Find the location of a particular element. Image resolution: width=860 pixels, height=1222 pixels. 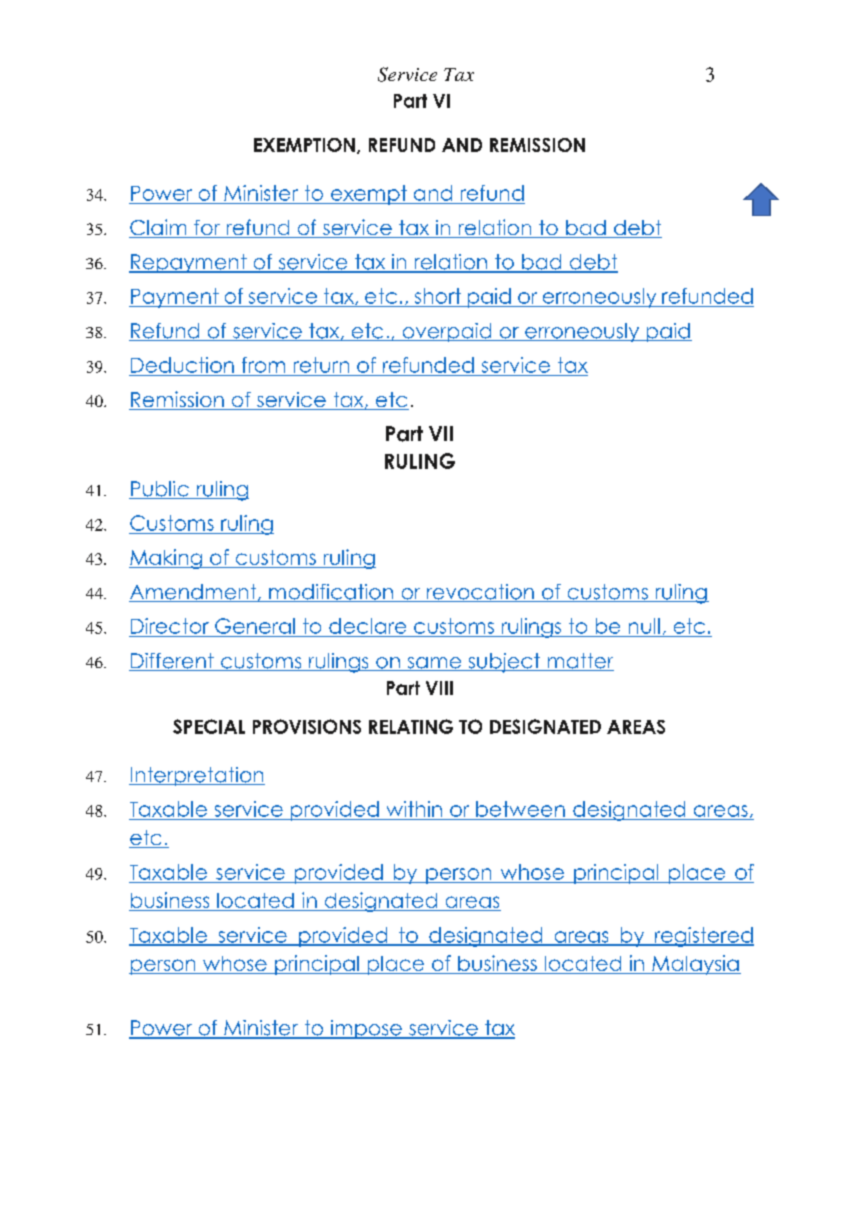

same is located at coordinates (434, 664).
